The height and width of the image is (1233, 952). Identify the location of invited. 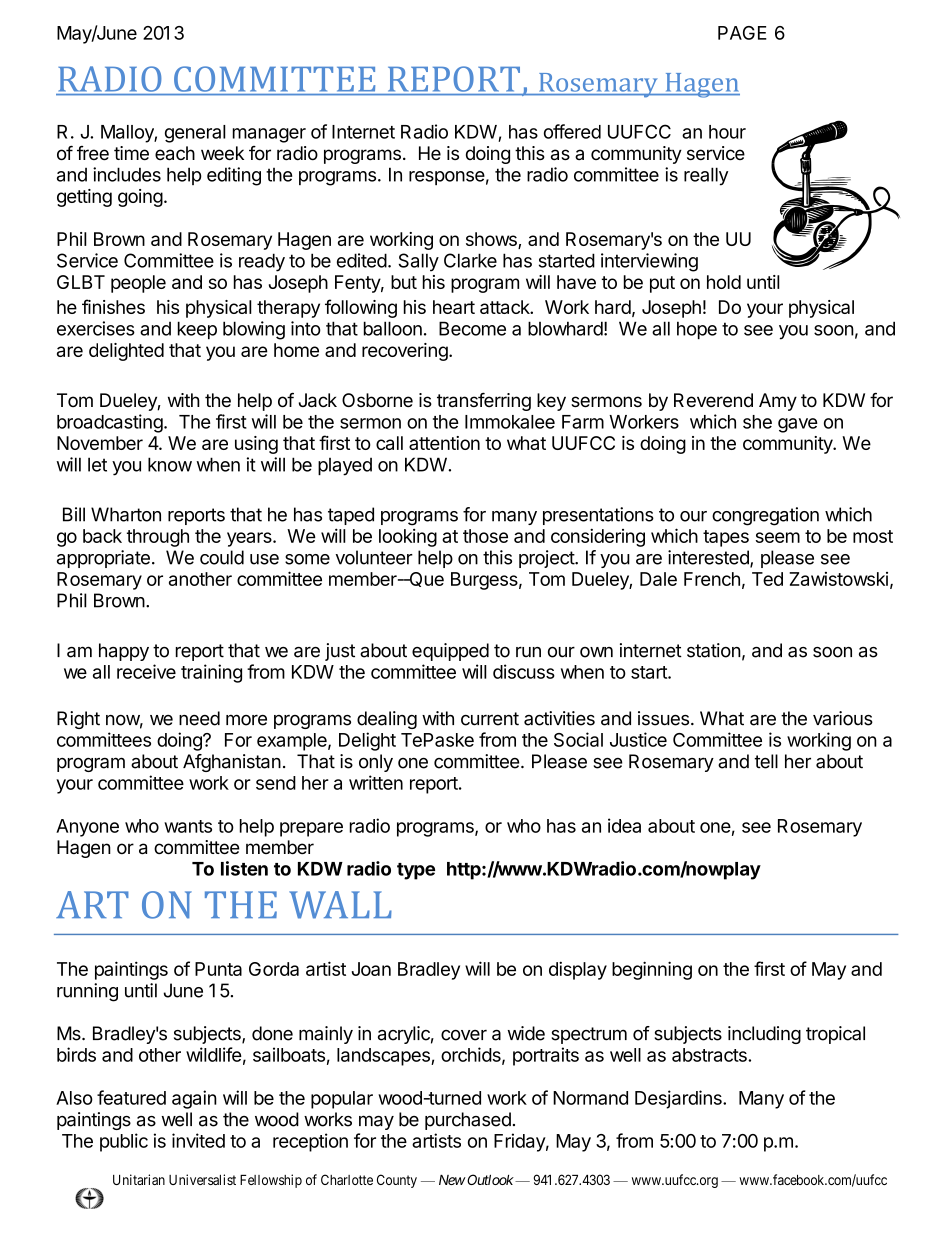
(198, 1140).
